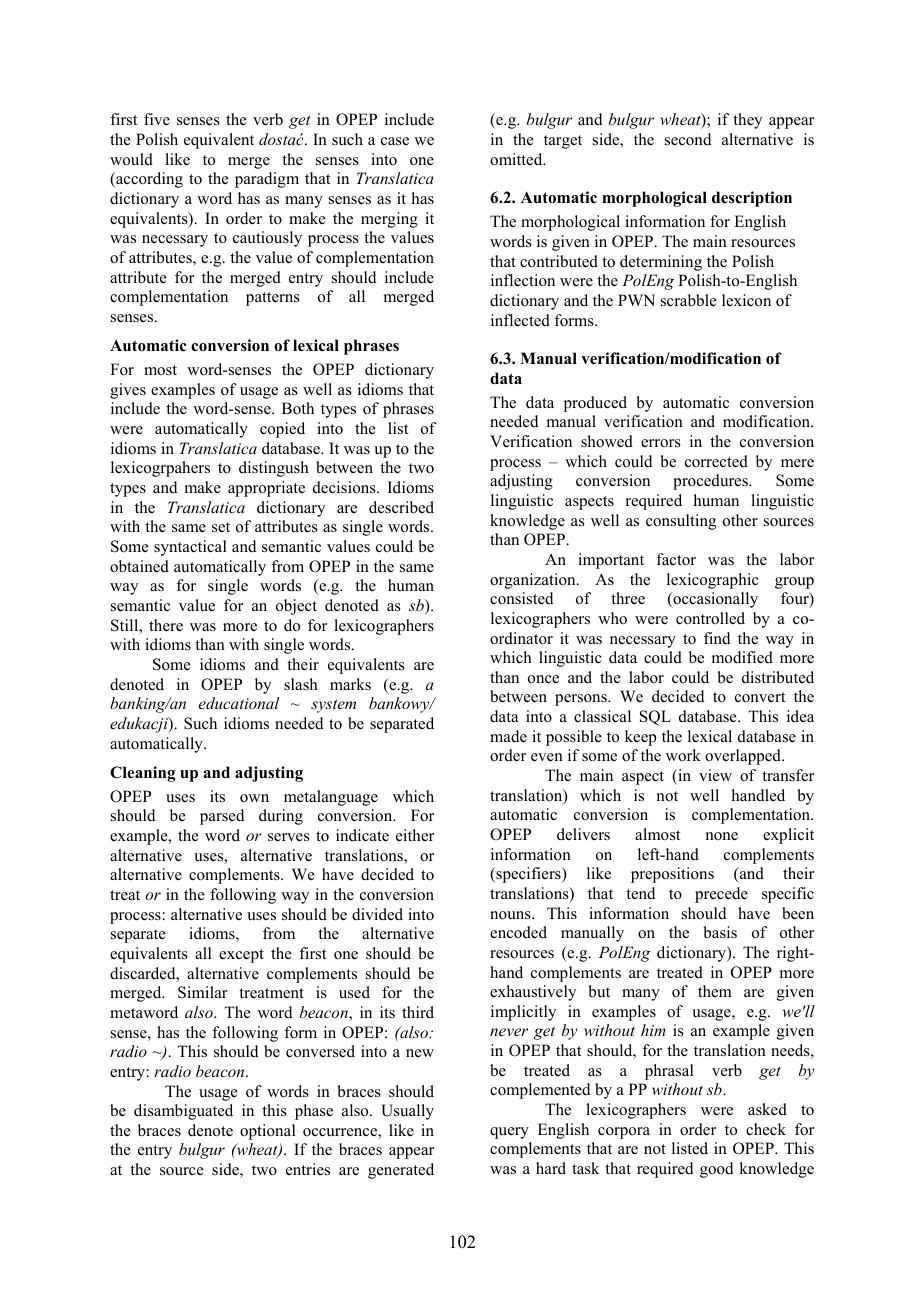 The image size is (924, 1308). What do you see at coordinates (268, 1132) in the image?
I see `optional` at bounding box center [268, 1132].
